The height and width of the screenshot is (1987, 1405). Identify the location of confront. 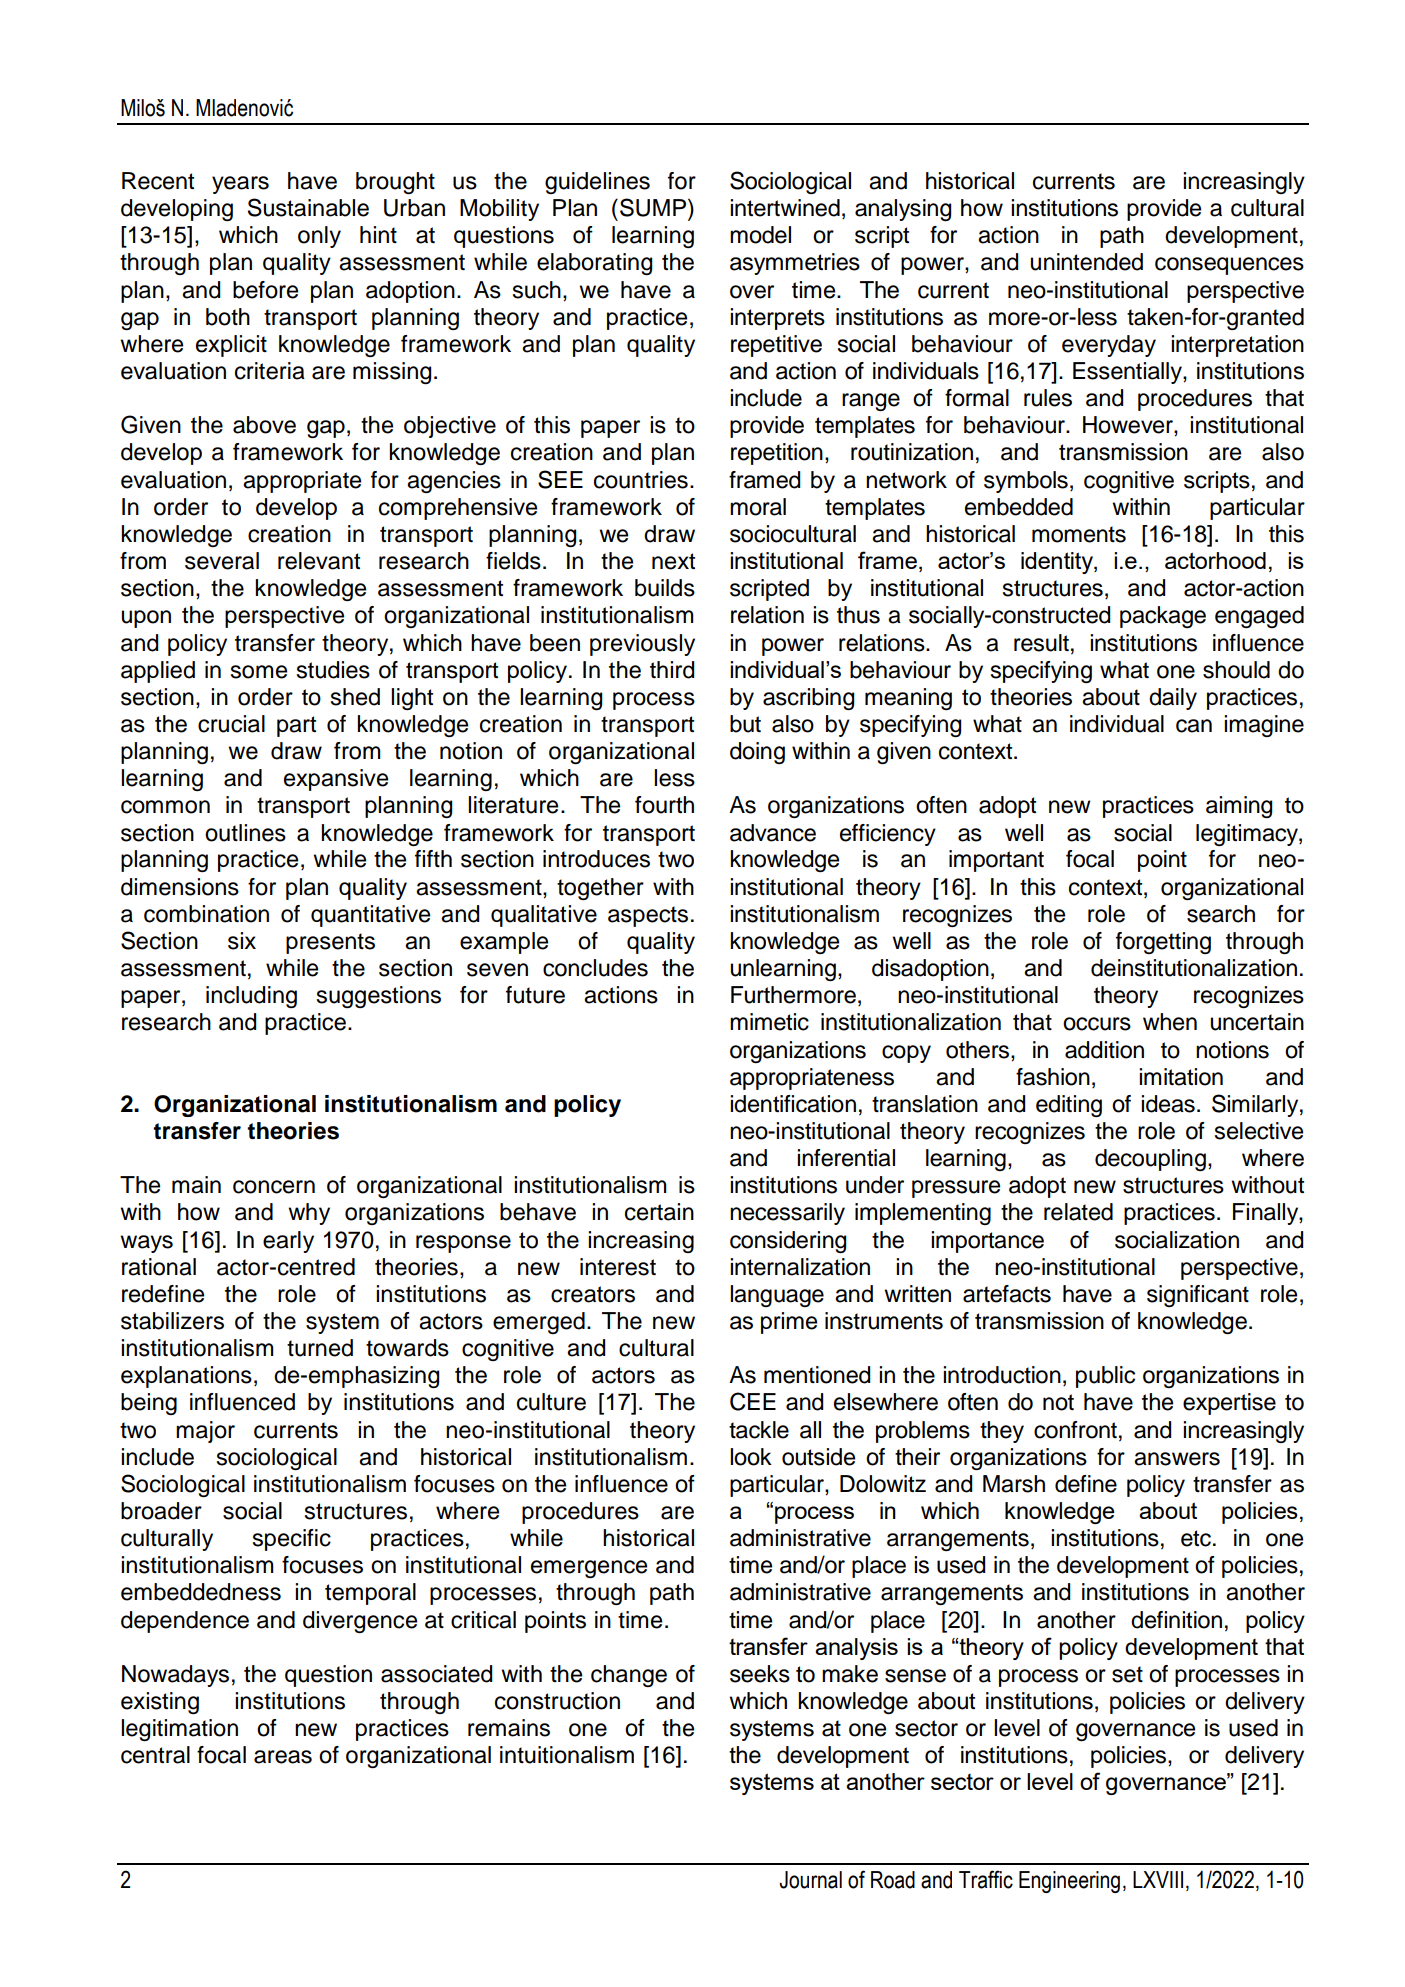
(1075, 1430).
